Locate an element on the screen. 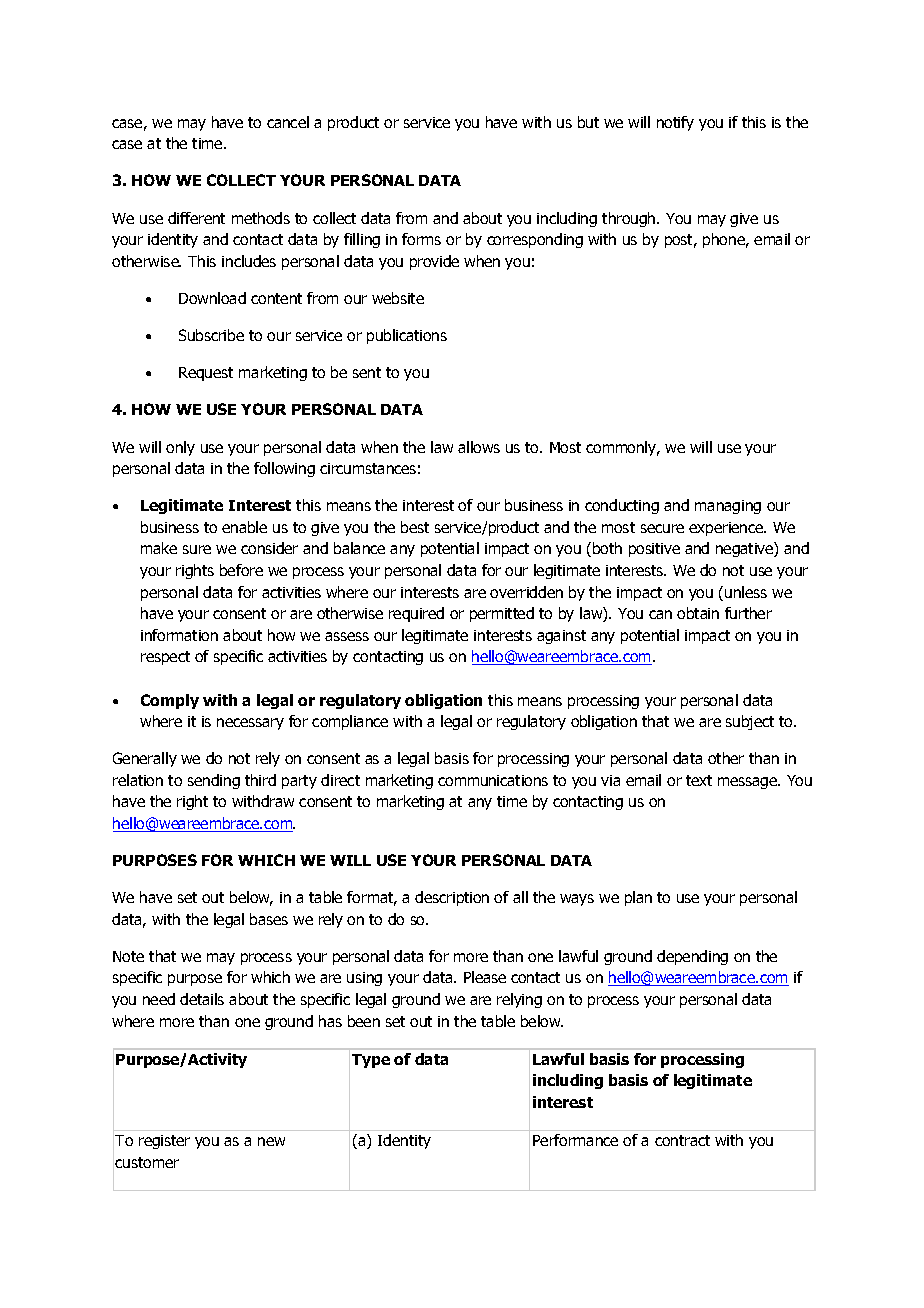  secure is located at coordinates (662, 528).
